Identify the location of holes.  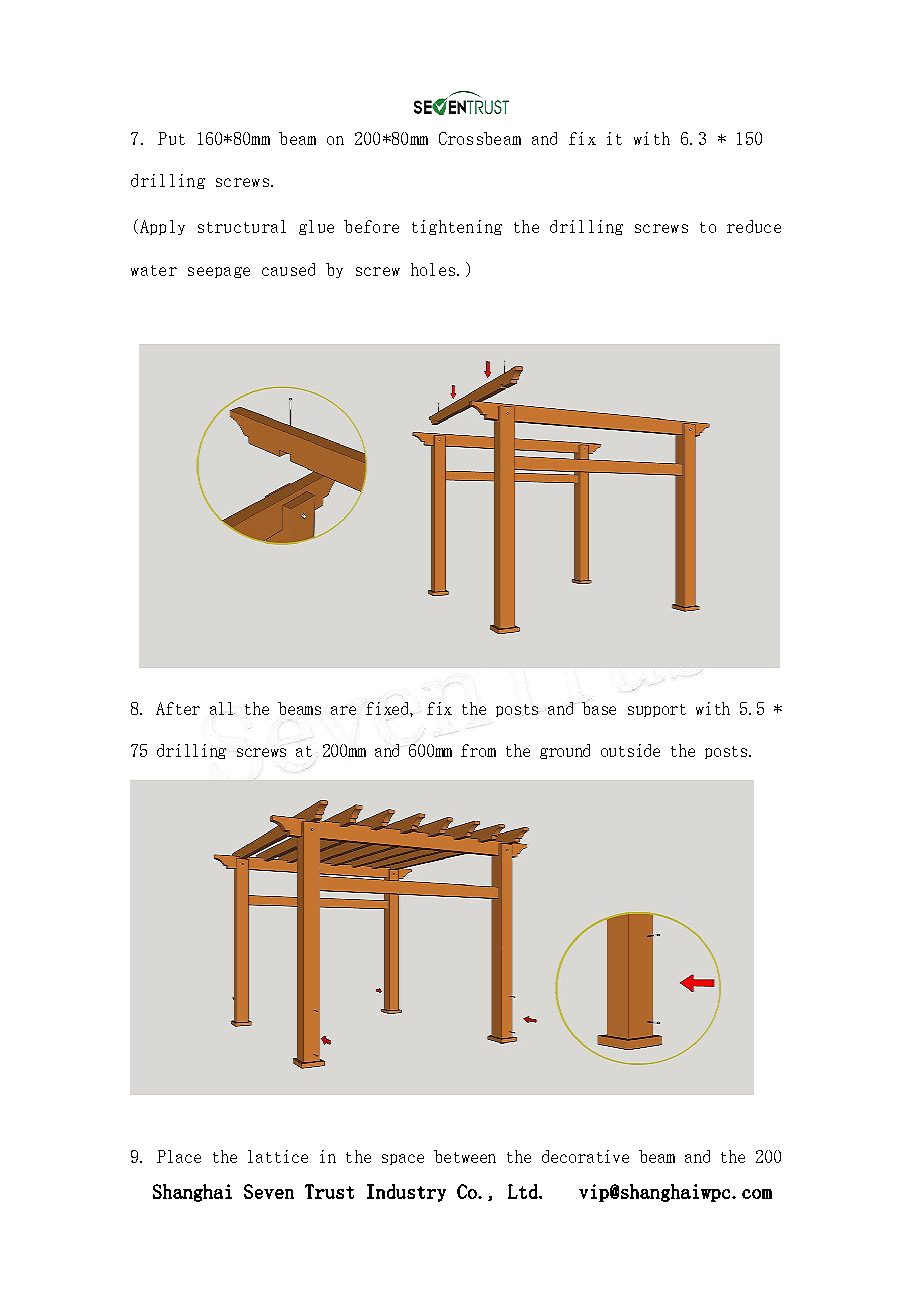
(433, 269).
